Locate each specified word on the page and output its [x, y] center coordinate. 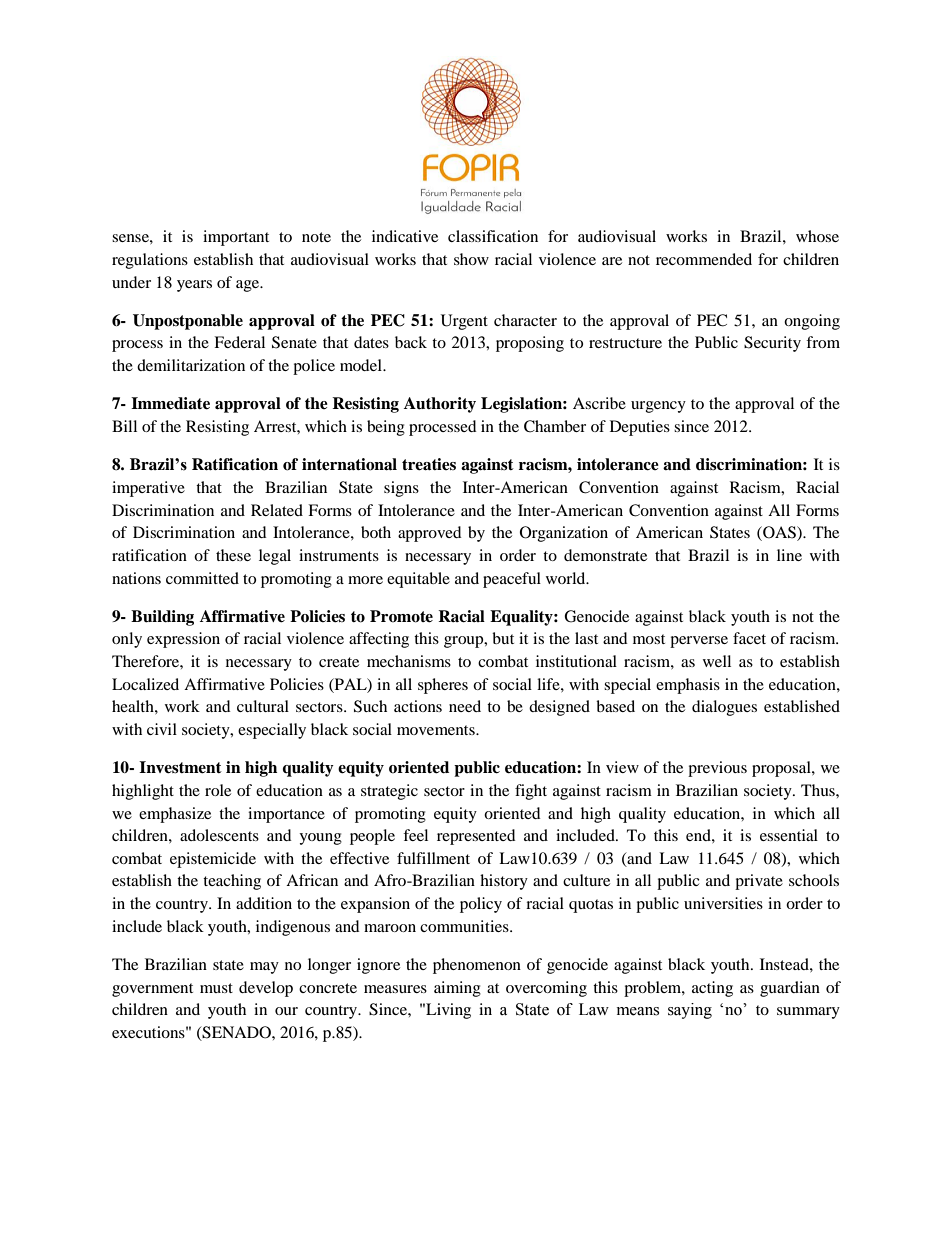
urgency [658, 407]
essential [789, 835]
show [471, 259]
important [236, 238]
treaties [429, 464]
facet [749, 638]
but [503, 638]
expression [183, 640]
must [216, 988]
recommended [704, 259]
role [218, 790]
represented [476, 837]
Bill [124, 426]
